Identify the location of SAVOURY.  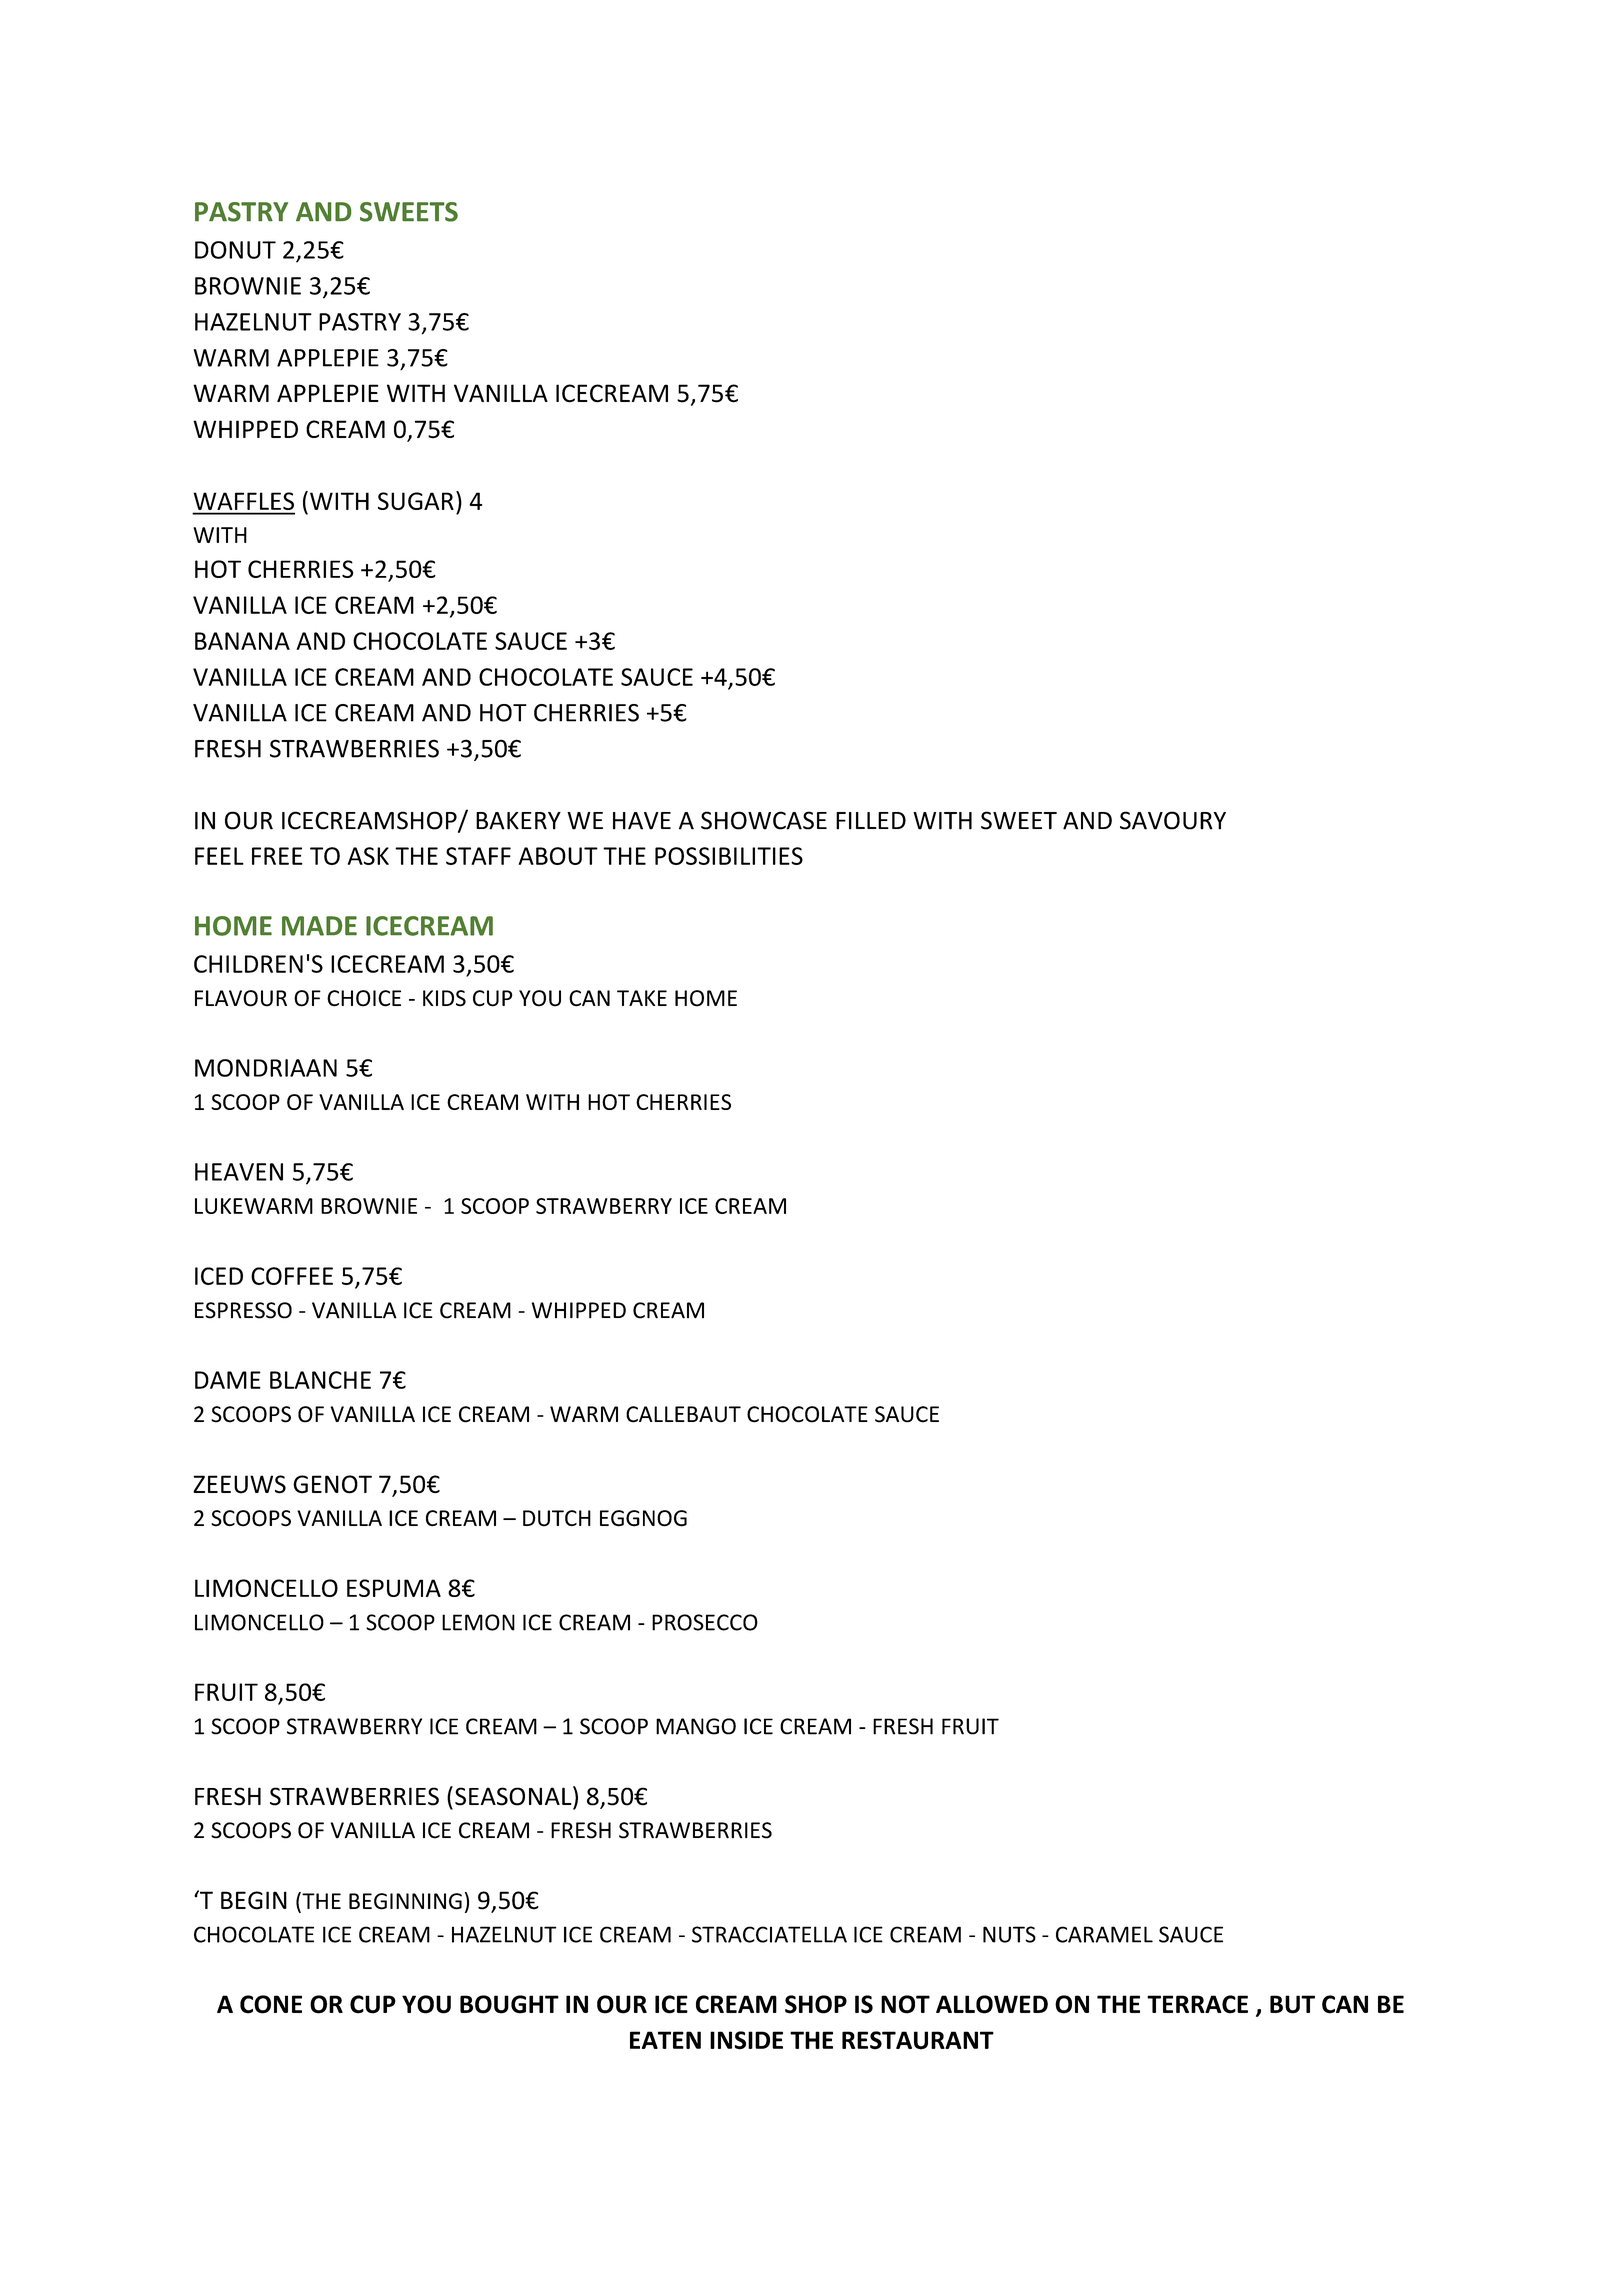
(1173, 820).
